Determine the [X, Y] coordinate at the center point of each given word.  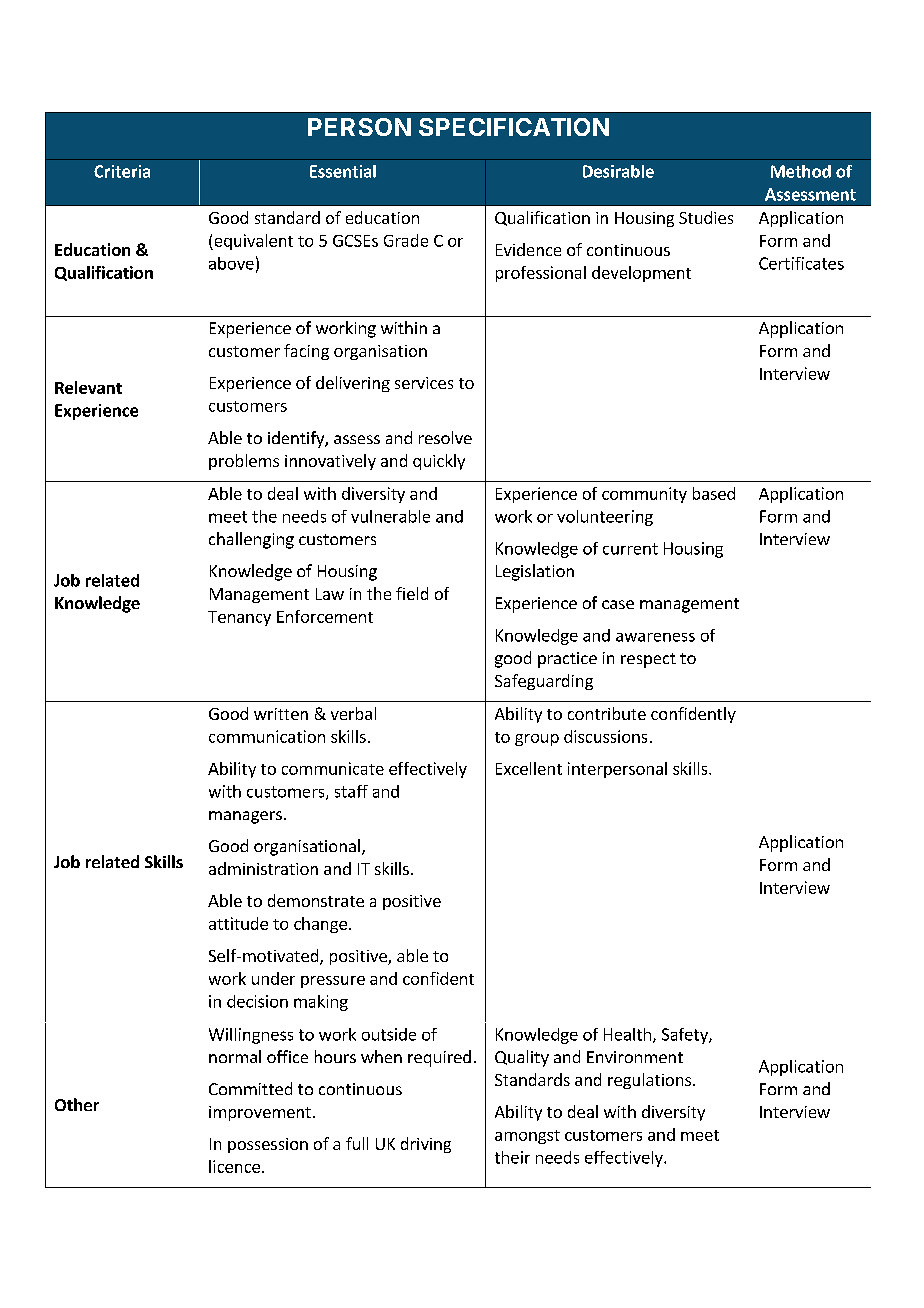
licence [234, 1166]
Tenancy [239, 618]
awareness [655, 637]
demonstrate [316, 900]
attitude [238, 923]
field [412, 593]
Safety [686, 1036]
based [714, 493]
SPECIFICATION [514, 127]
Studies [706, 217]
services [424, 383]
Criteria [122, 171]
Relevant [88, 387]
